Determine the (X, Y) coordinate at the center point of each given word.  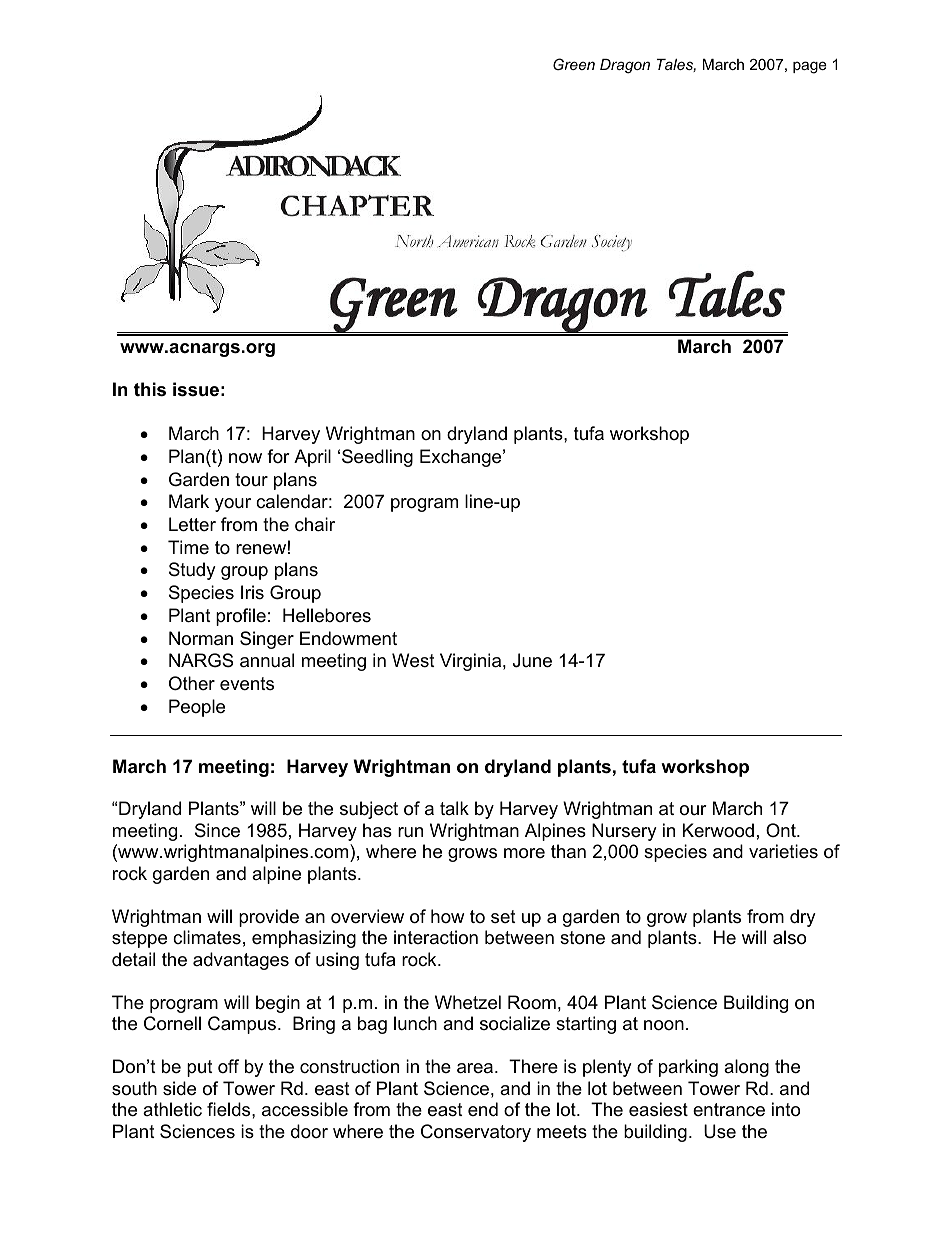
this (150, 389)
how (447, 916)
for (278, 456)
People (197, 708)
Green (574, 64)
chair (315, 524)
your (233, 505)
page (810, 67)
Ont (782, 830)
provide (269, 918)
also (789, 937)
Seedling (377, 458)
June (532, 660)
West (413, 660)
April (312, 458)
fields (230, 1109)
